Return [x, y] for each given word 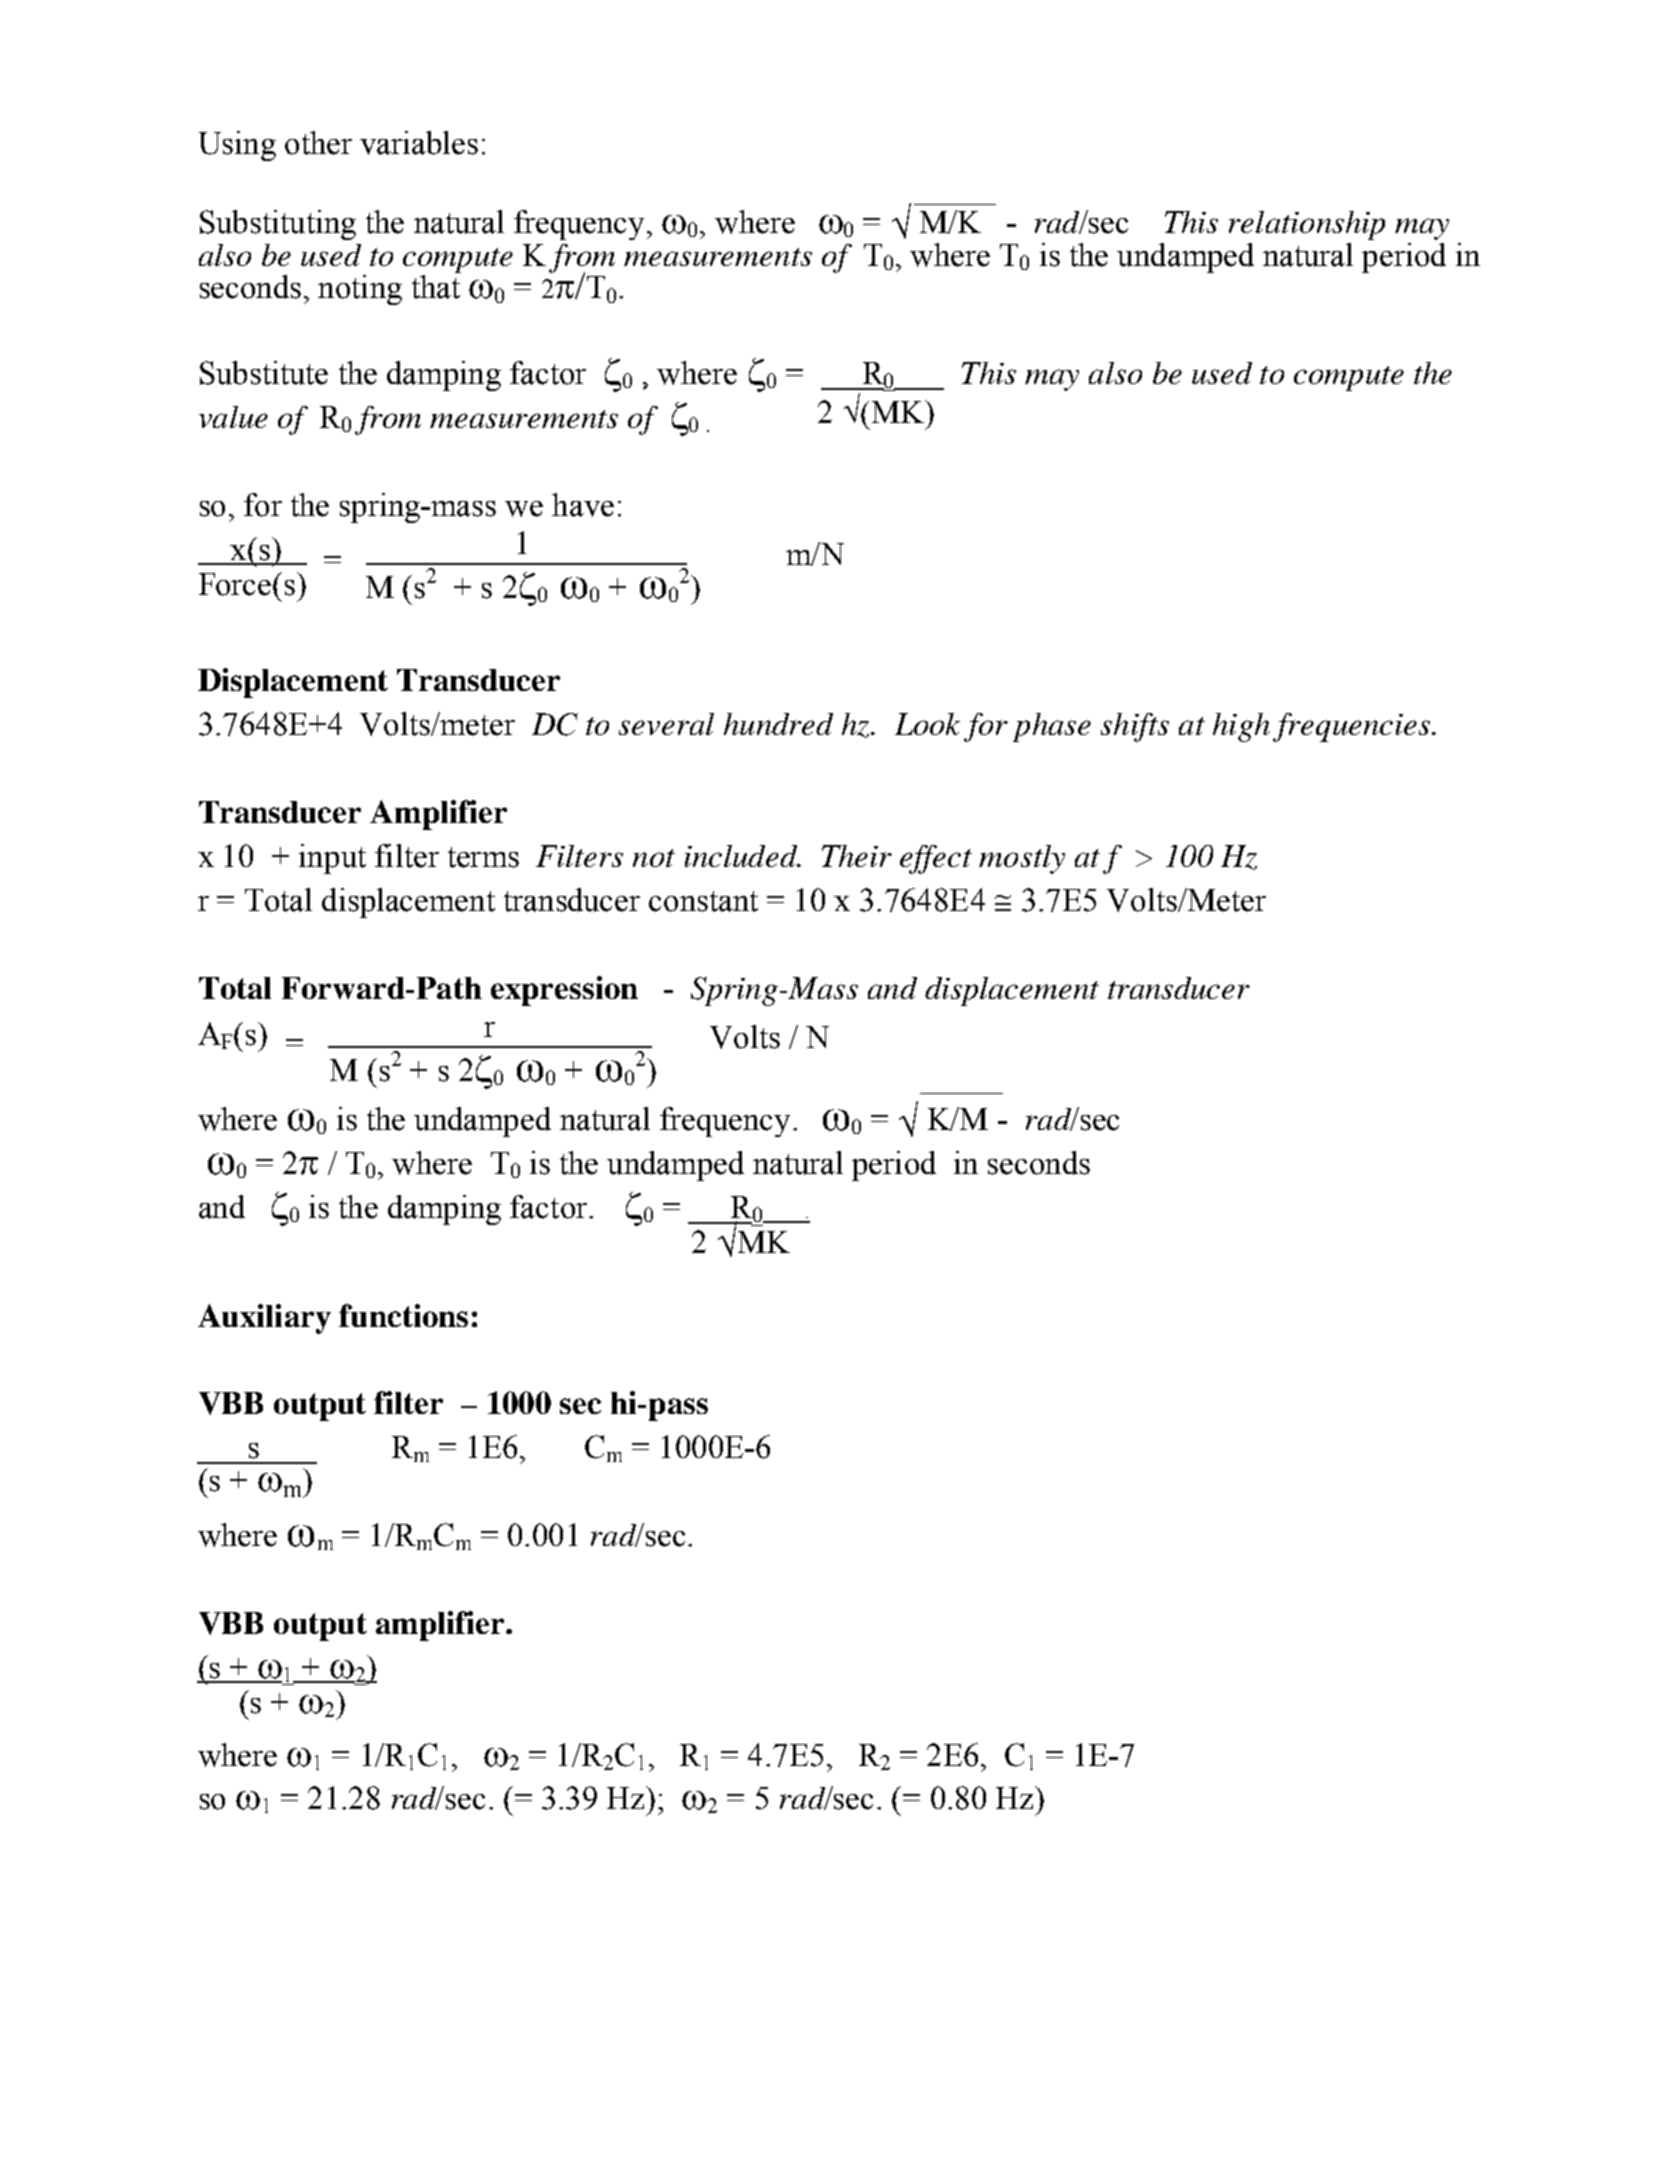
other [318, 143]
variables [419, 143]
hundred [778, 724]
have [583, 505]
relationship [1307, 225]
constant [703, 901]
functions [403, 1315]
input [332, 859]
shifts [1135, 727]
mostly [1022, 859]
